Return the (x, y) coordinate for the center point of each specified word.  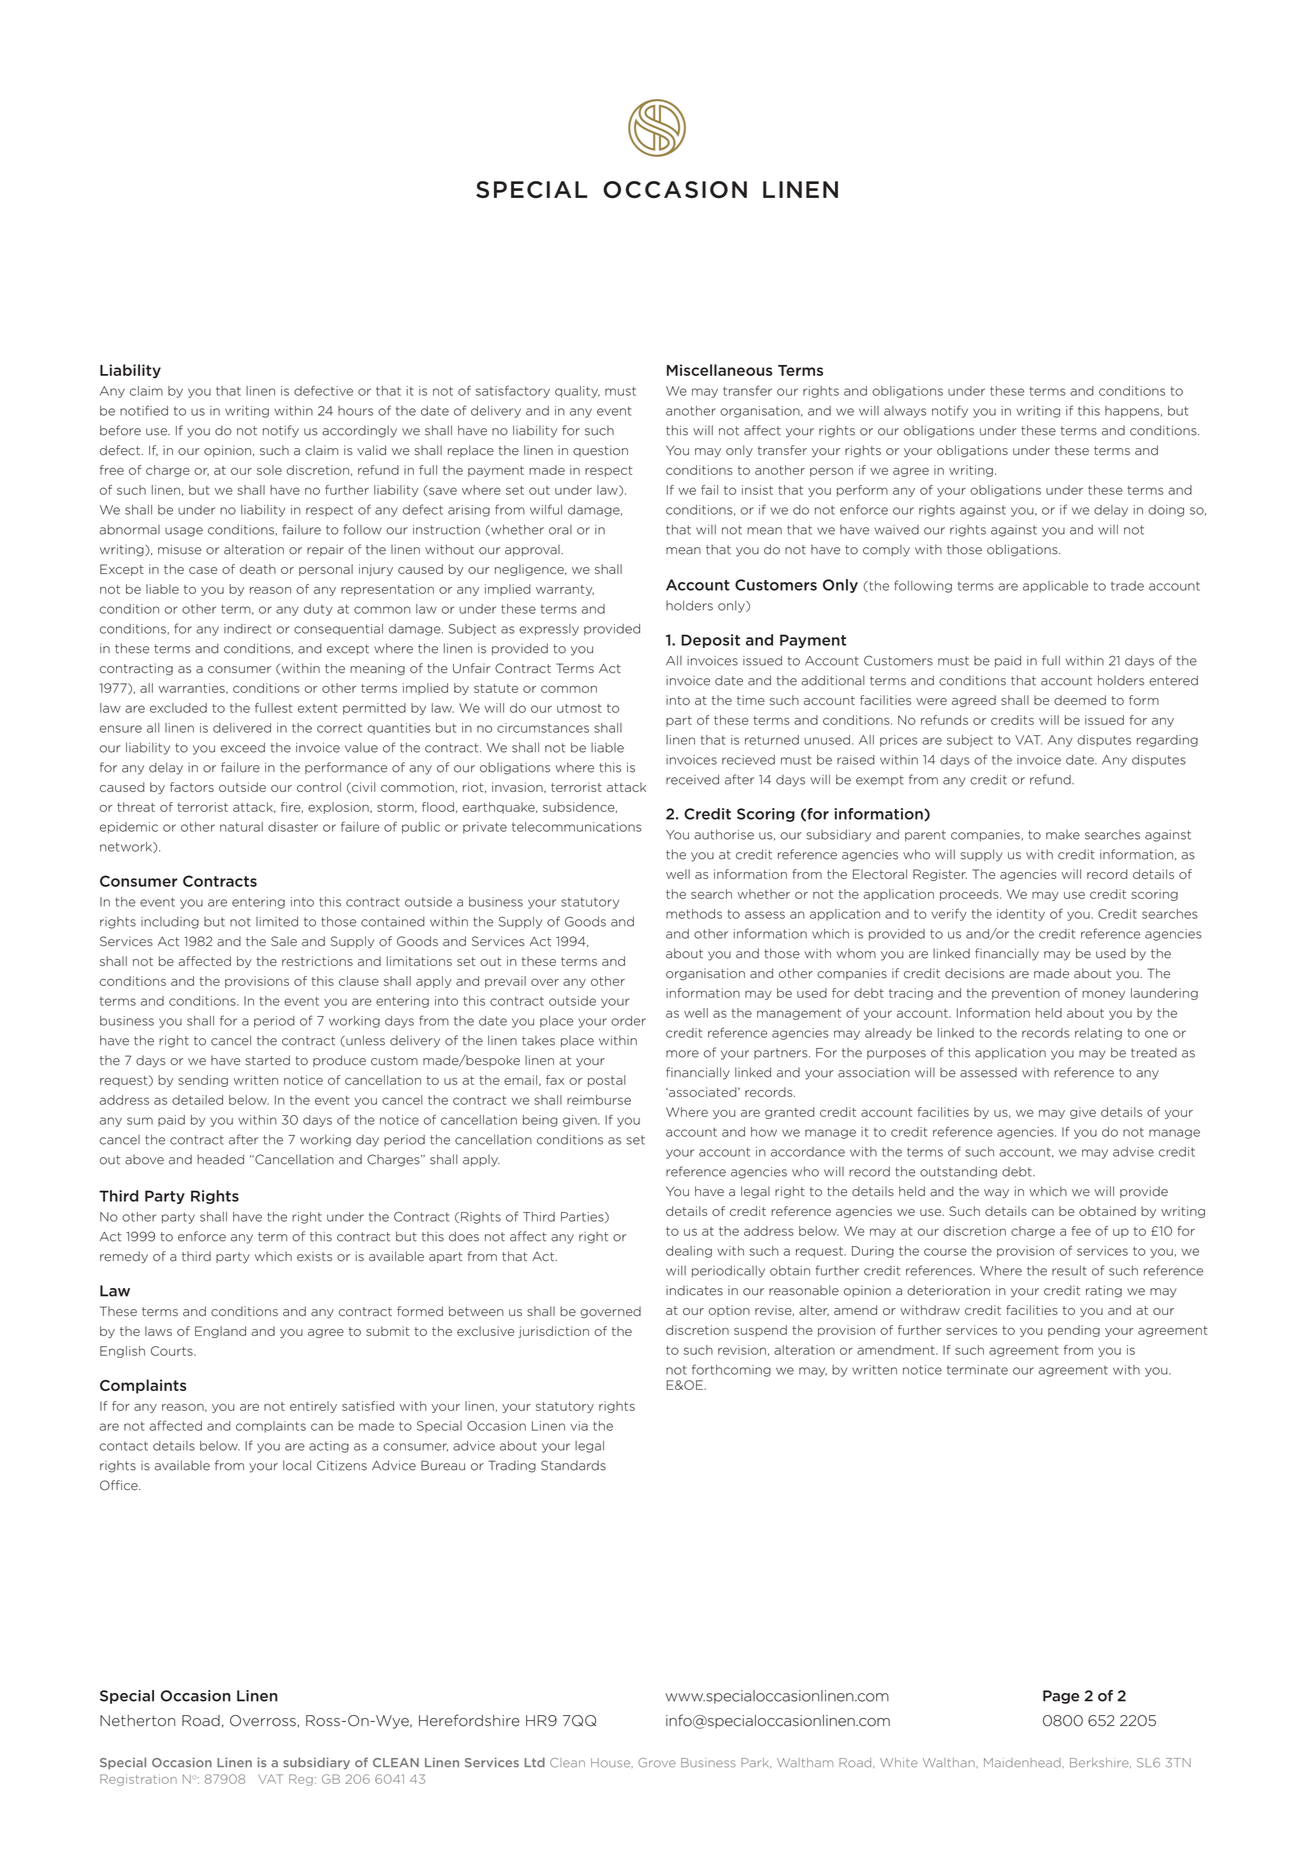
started (267, 1060)
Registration (138, 1780)
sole (269, 470)
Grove (657, 1763)
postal (607, 1081)
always (905, 412)
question (600, 451)
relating (1098, 1034)
